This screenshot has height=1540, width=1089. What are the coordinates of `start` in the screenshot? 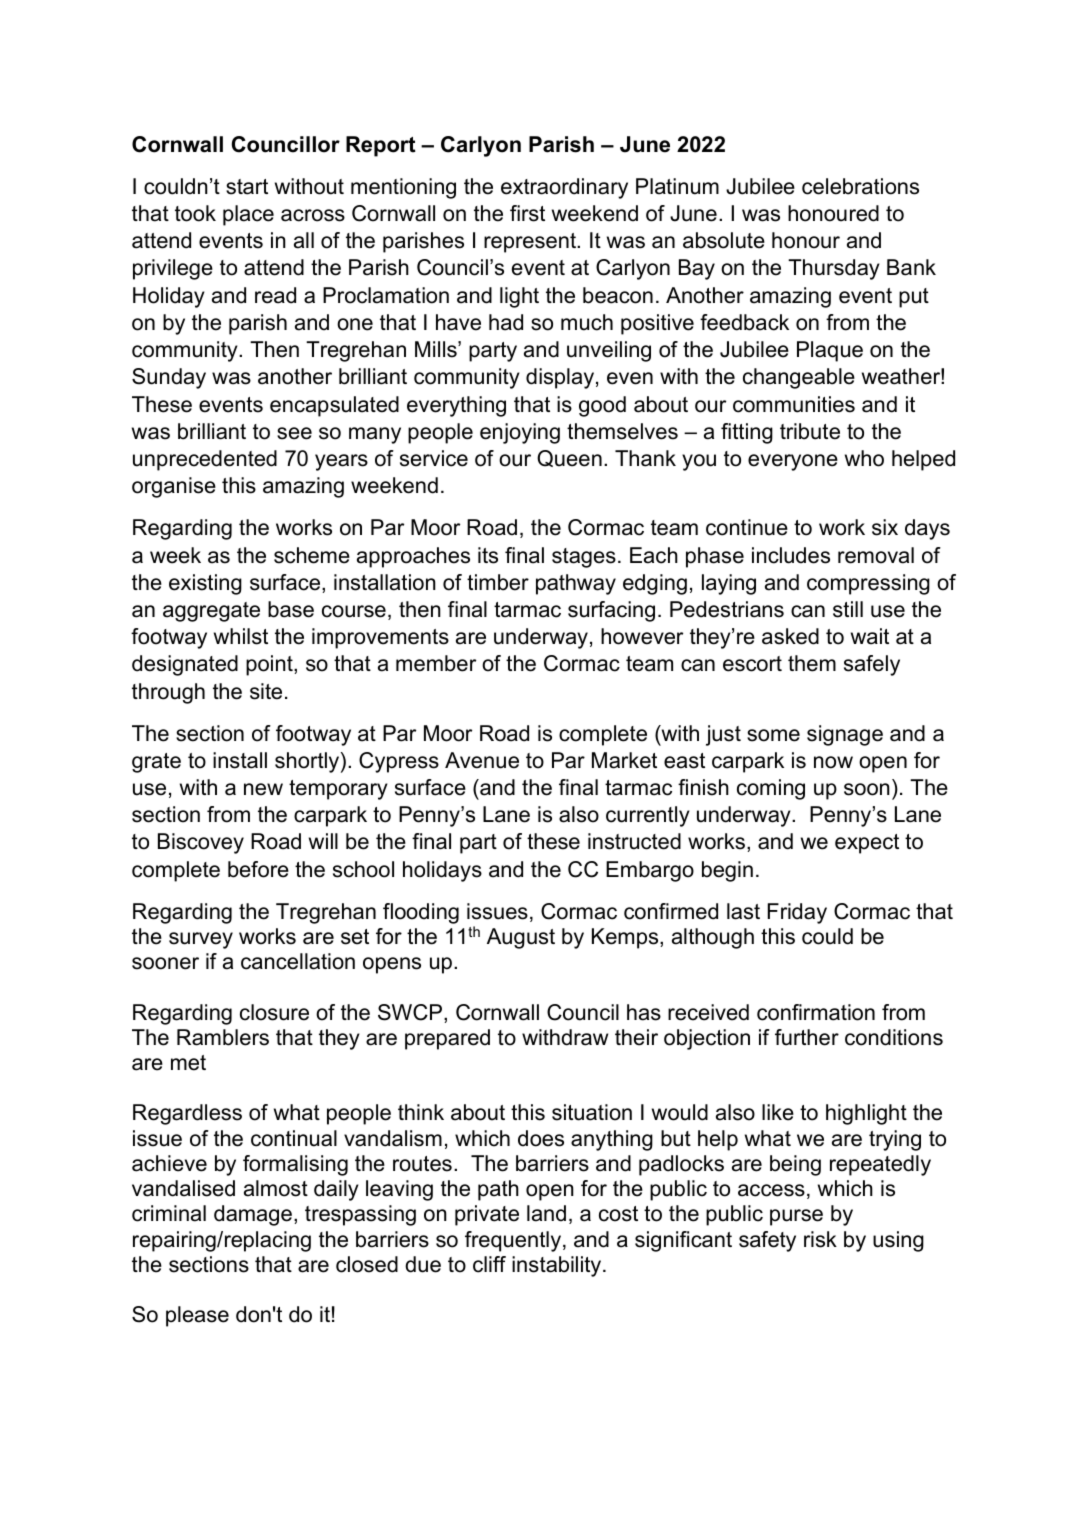 It's located at (247, 187).
